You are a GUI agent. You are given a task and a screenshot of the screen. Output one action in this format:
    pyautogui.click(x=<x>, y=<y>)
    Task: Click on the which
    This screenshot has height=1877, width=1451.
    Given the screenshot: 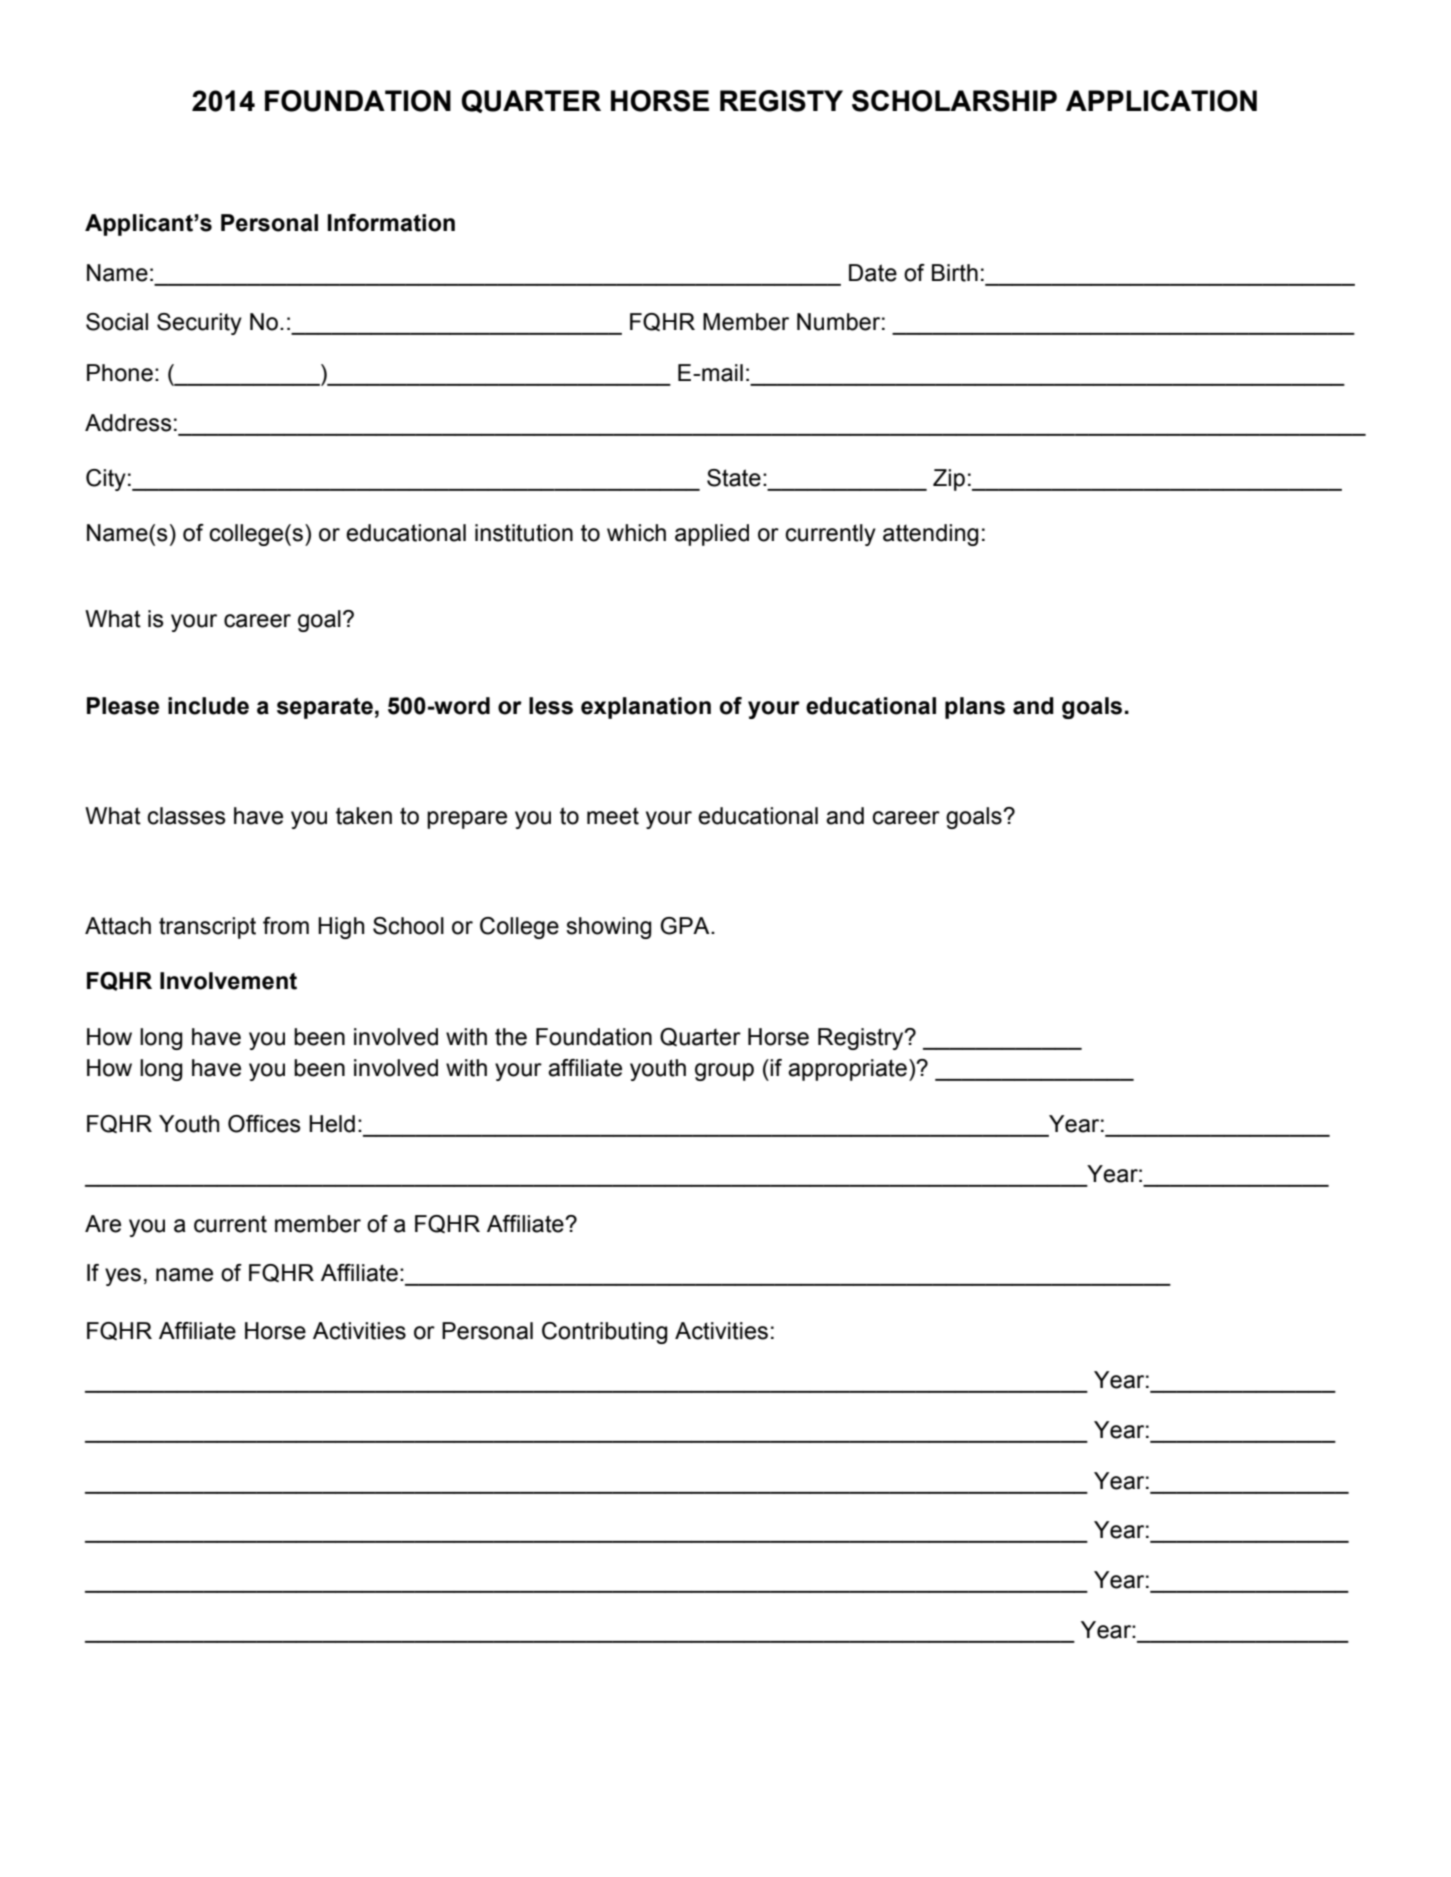 What is the action you would take?
    pyautogui.click(x=636, y=533)
